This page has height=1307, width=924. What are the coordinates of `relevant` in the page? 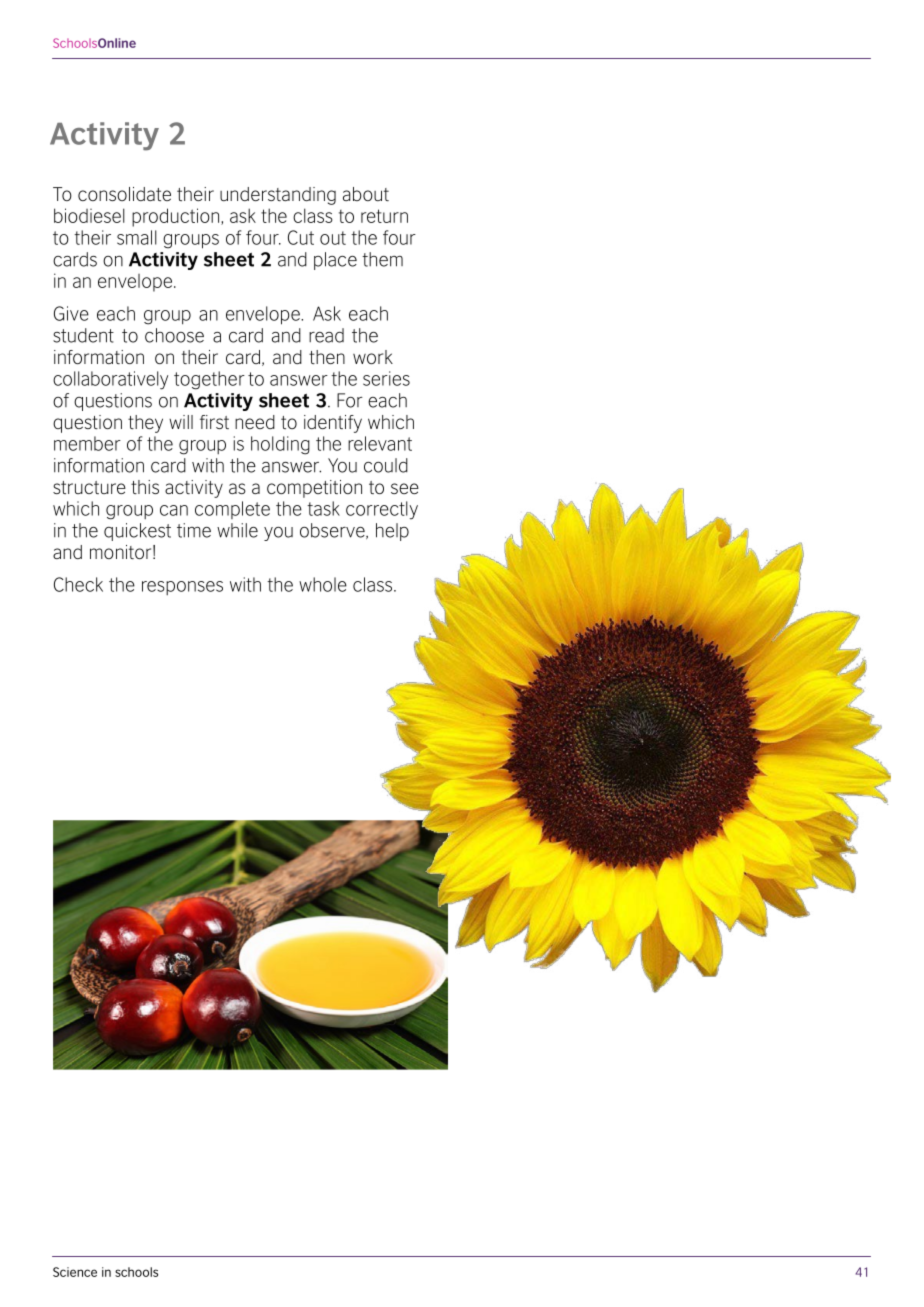 It's located at (380, 443).
